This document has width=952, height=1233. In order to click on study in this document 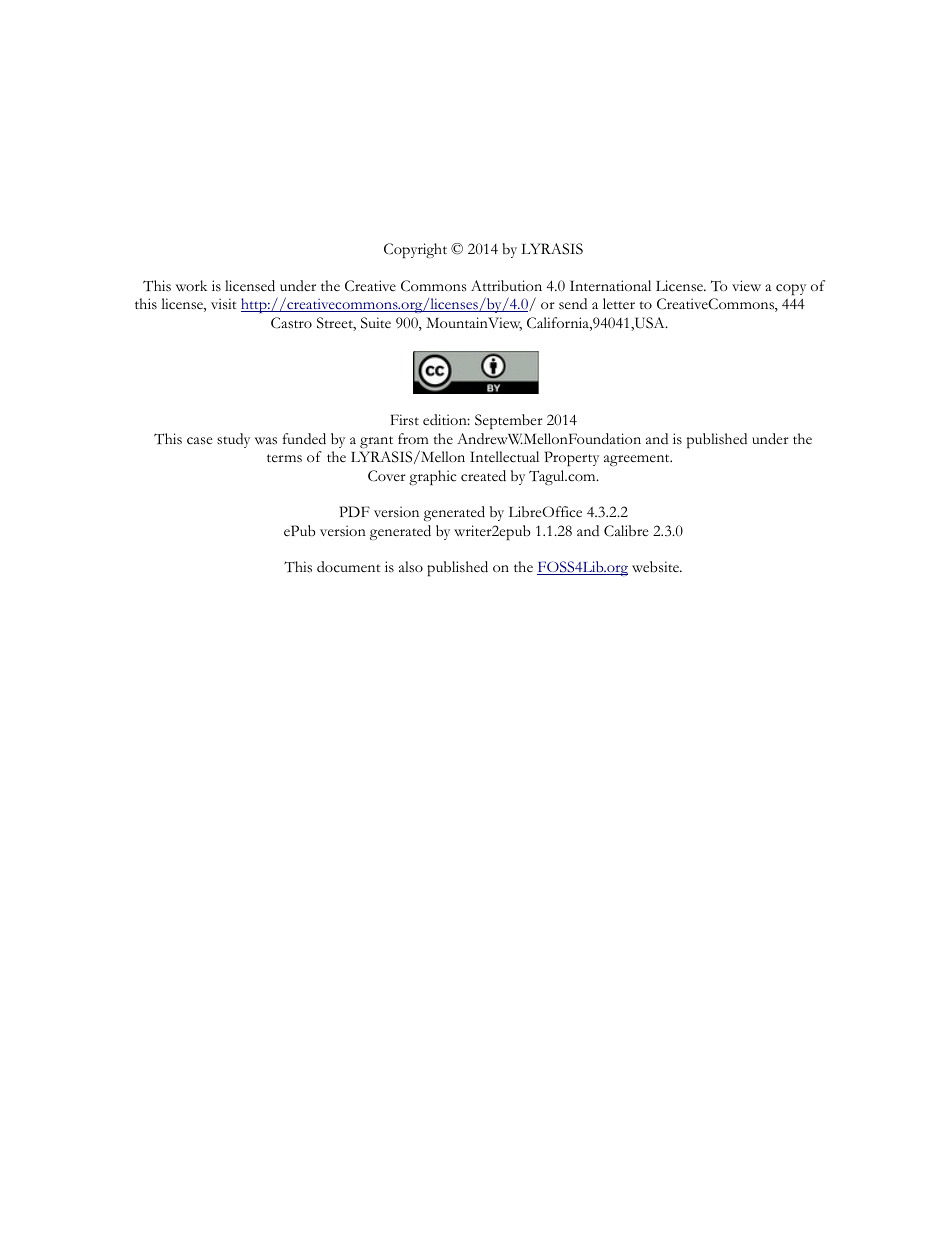, I will do `click(233, 440)`.
